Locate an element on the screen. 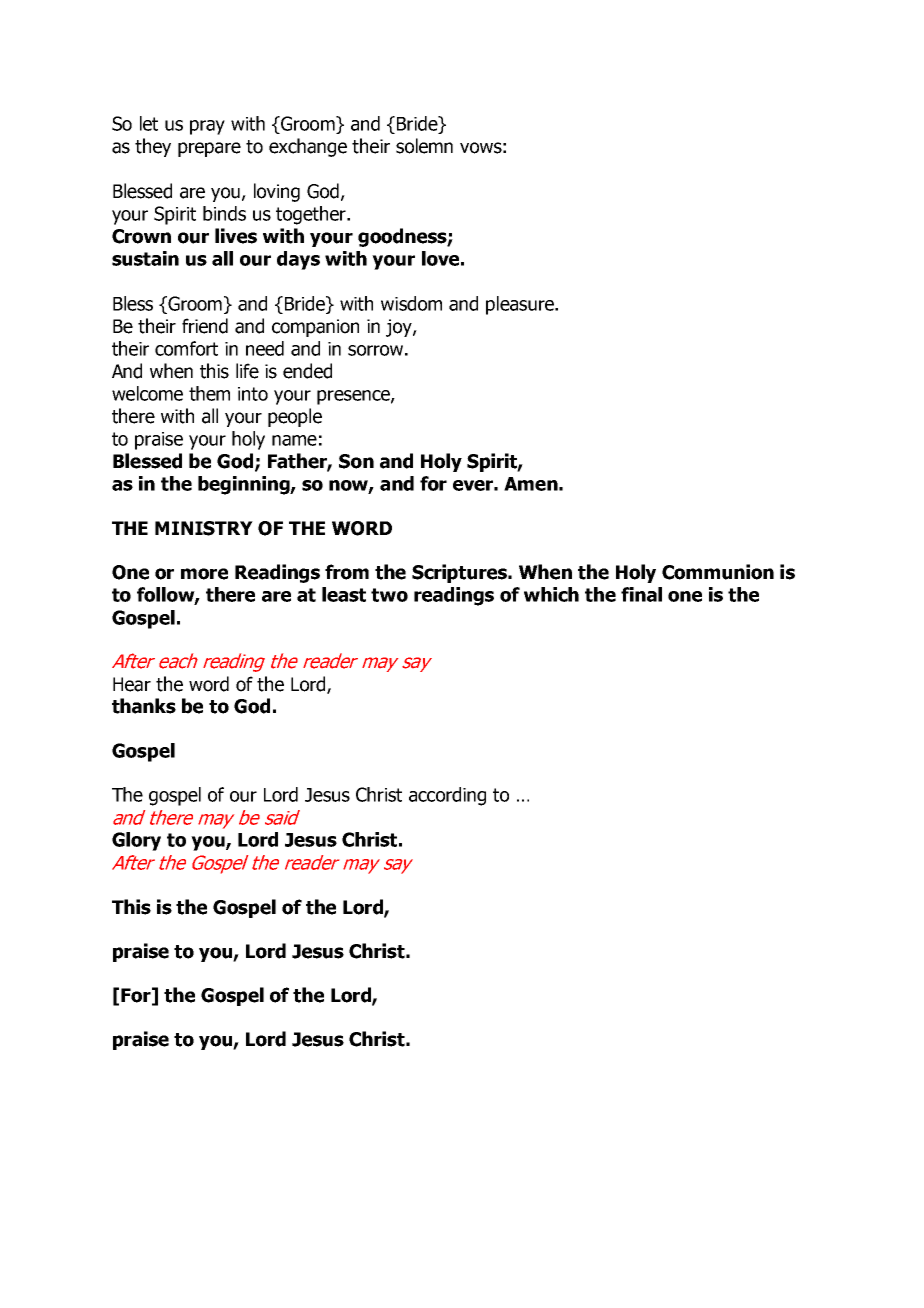 The height and width of the screenshot is (1308, 924). prepare is located at coordinates (209, 149).
